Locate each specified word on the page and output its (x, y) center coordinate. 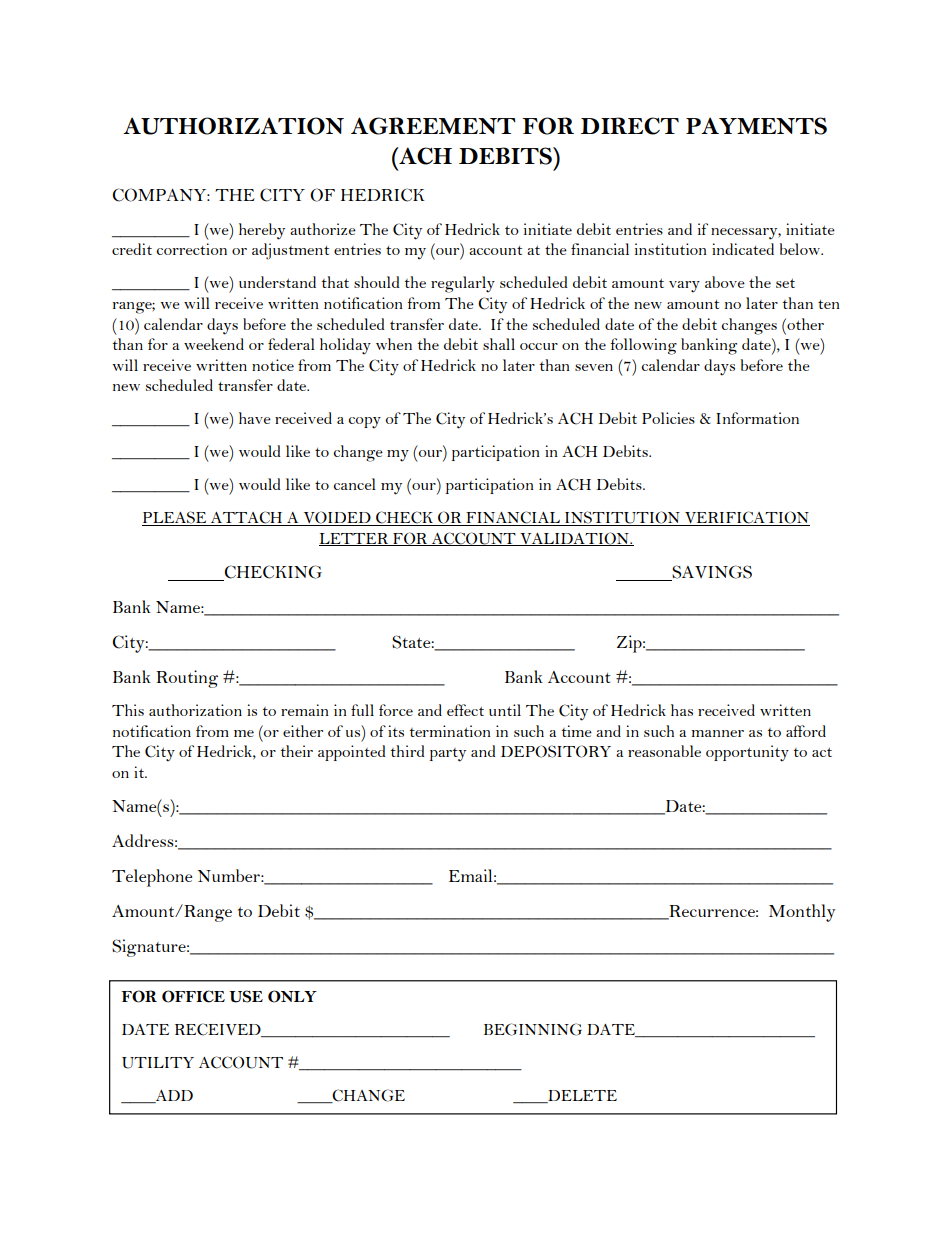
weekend (214, 344)
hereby (262, 231)
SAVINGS (711, 573)
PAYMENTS (756, 126)
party (448, 755)
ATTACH (247, 518)
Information (757, 418)
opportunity (747, 753)
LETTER (355, 539)
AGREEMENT (433, 126)
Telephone (152, 878)
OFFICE (193, 996)
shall (499, 344)
